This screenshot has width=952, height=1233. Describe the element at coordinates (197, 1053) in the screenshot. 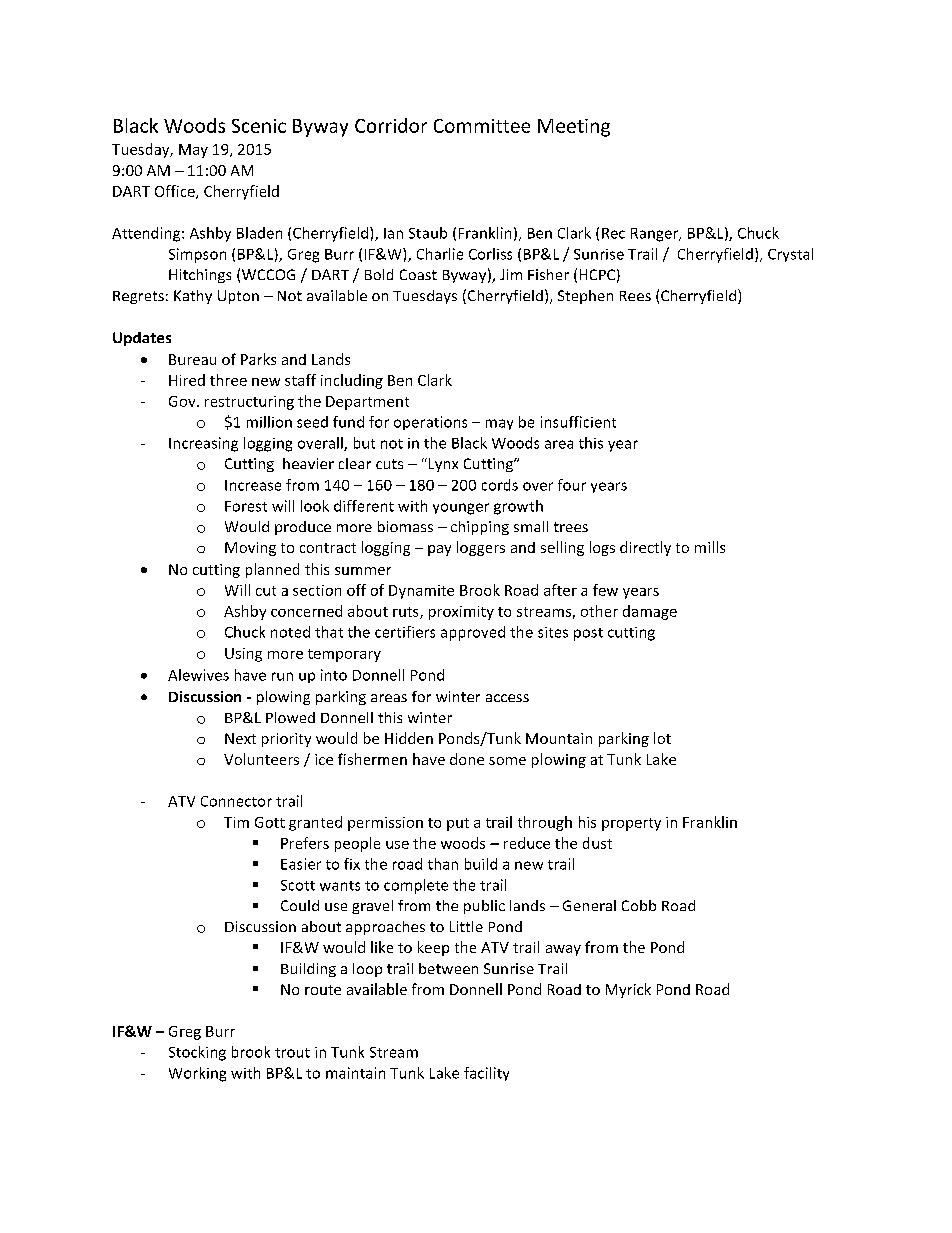

I see `Stocking` at that location.
